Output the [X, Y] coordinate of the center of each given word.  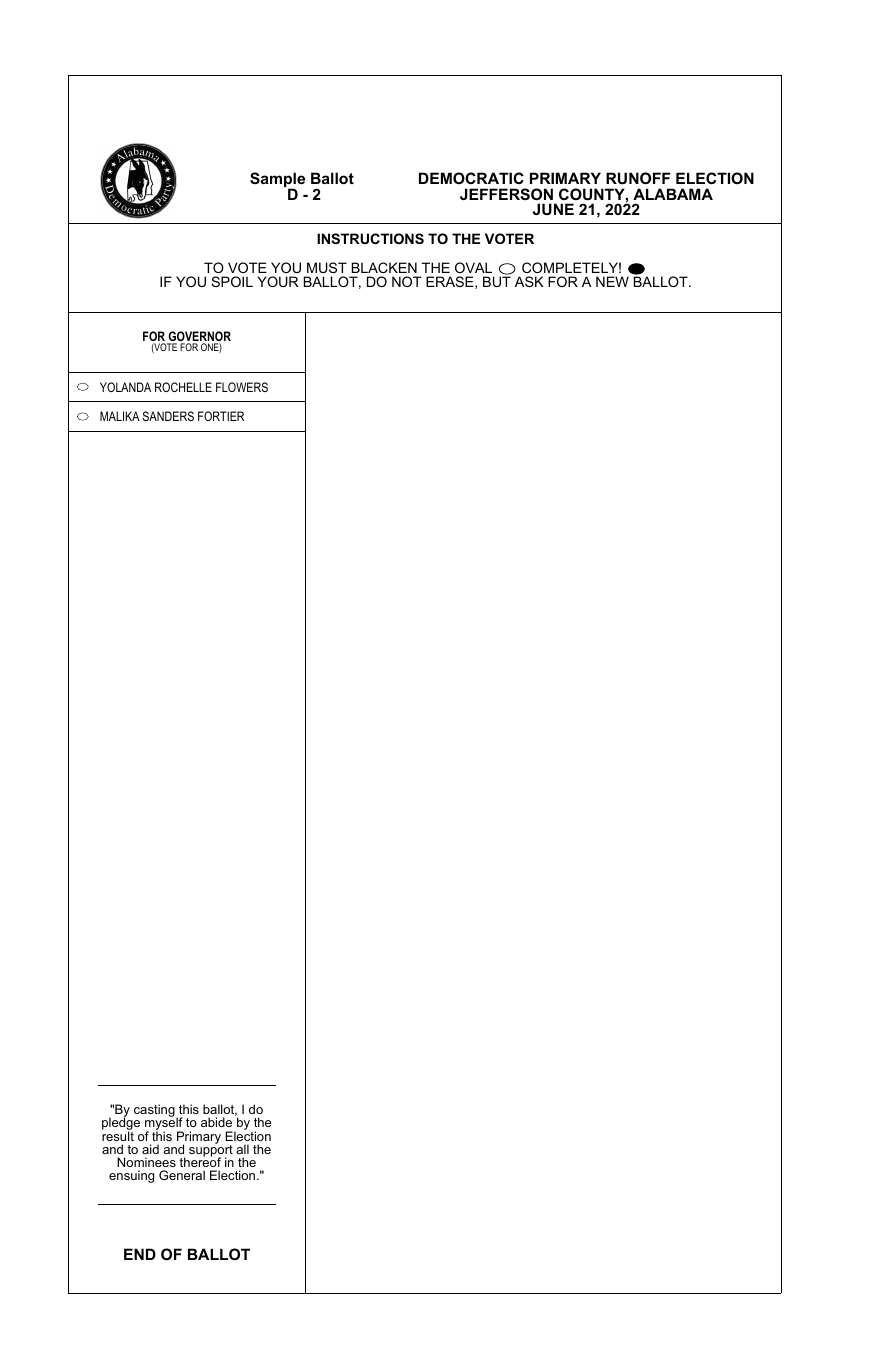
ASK [529, 281]
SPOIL [232, 281]
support [211, 1151]
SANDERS [168, 416]
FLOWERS [242, 387]
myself [164, 1124]
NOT [407, 281]
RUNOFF [638, 178]
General [182, 1175]
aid [150, 1149]
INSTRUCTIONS [370, 238]
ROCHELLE [183, 387]
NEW [612, 281]
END [140, 1254]
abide [216, 1122]
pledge [121, 1124]
